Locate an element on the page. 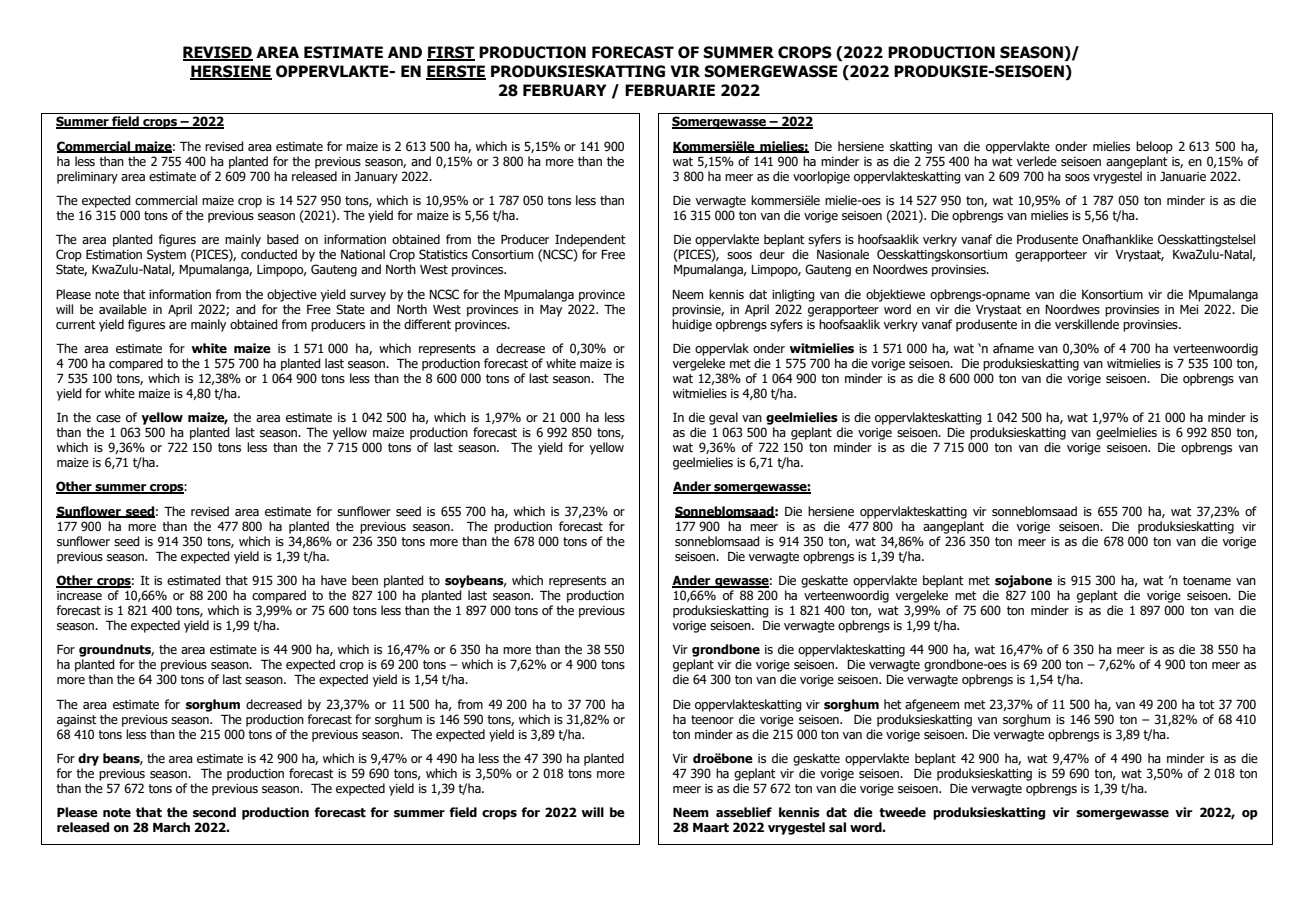  have is located at coordinates (334, 580).
